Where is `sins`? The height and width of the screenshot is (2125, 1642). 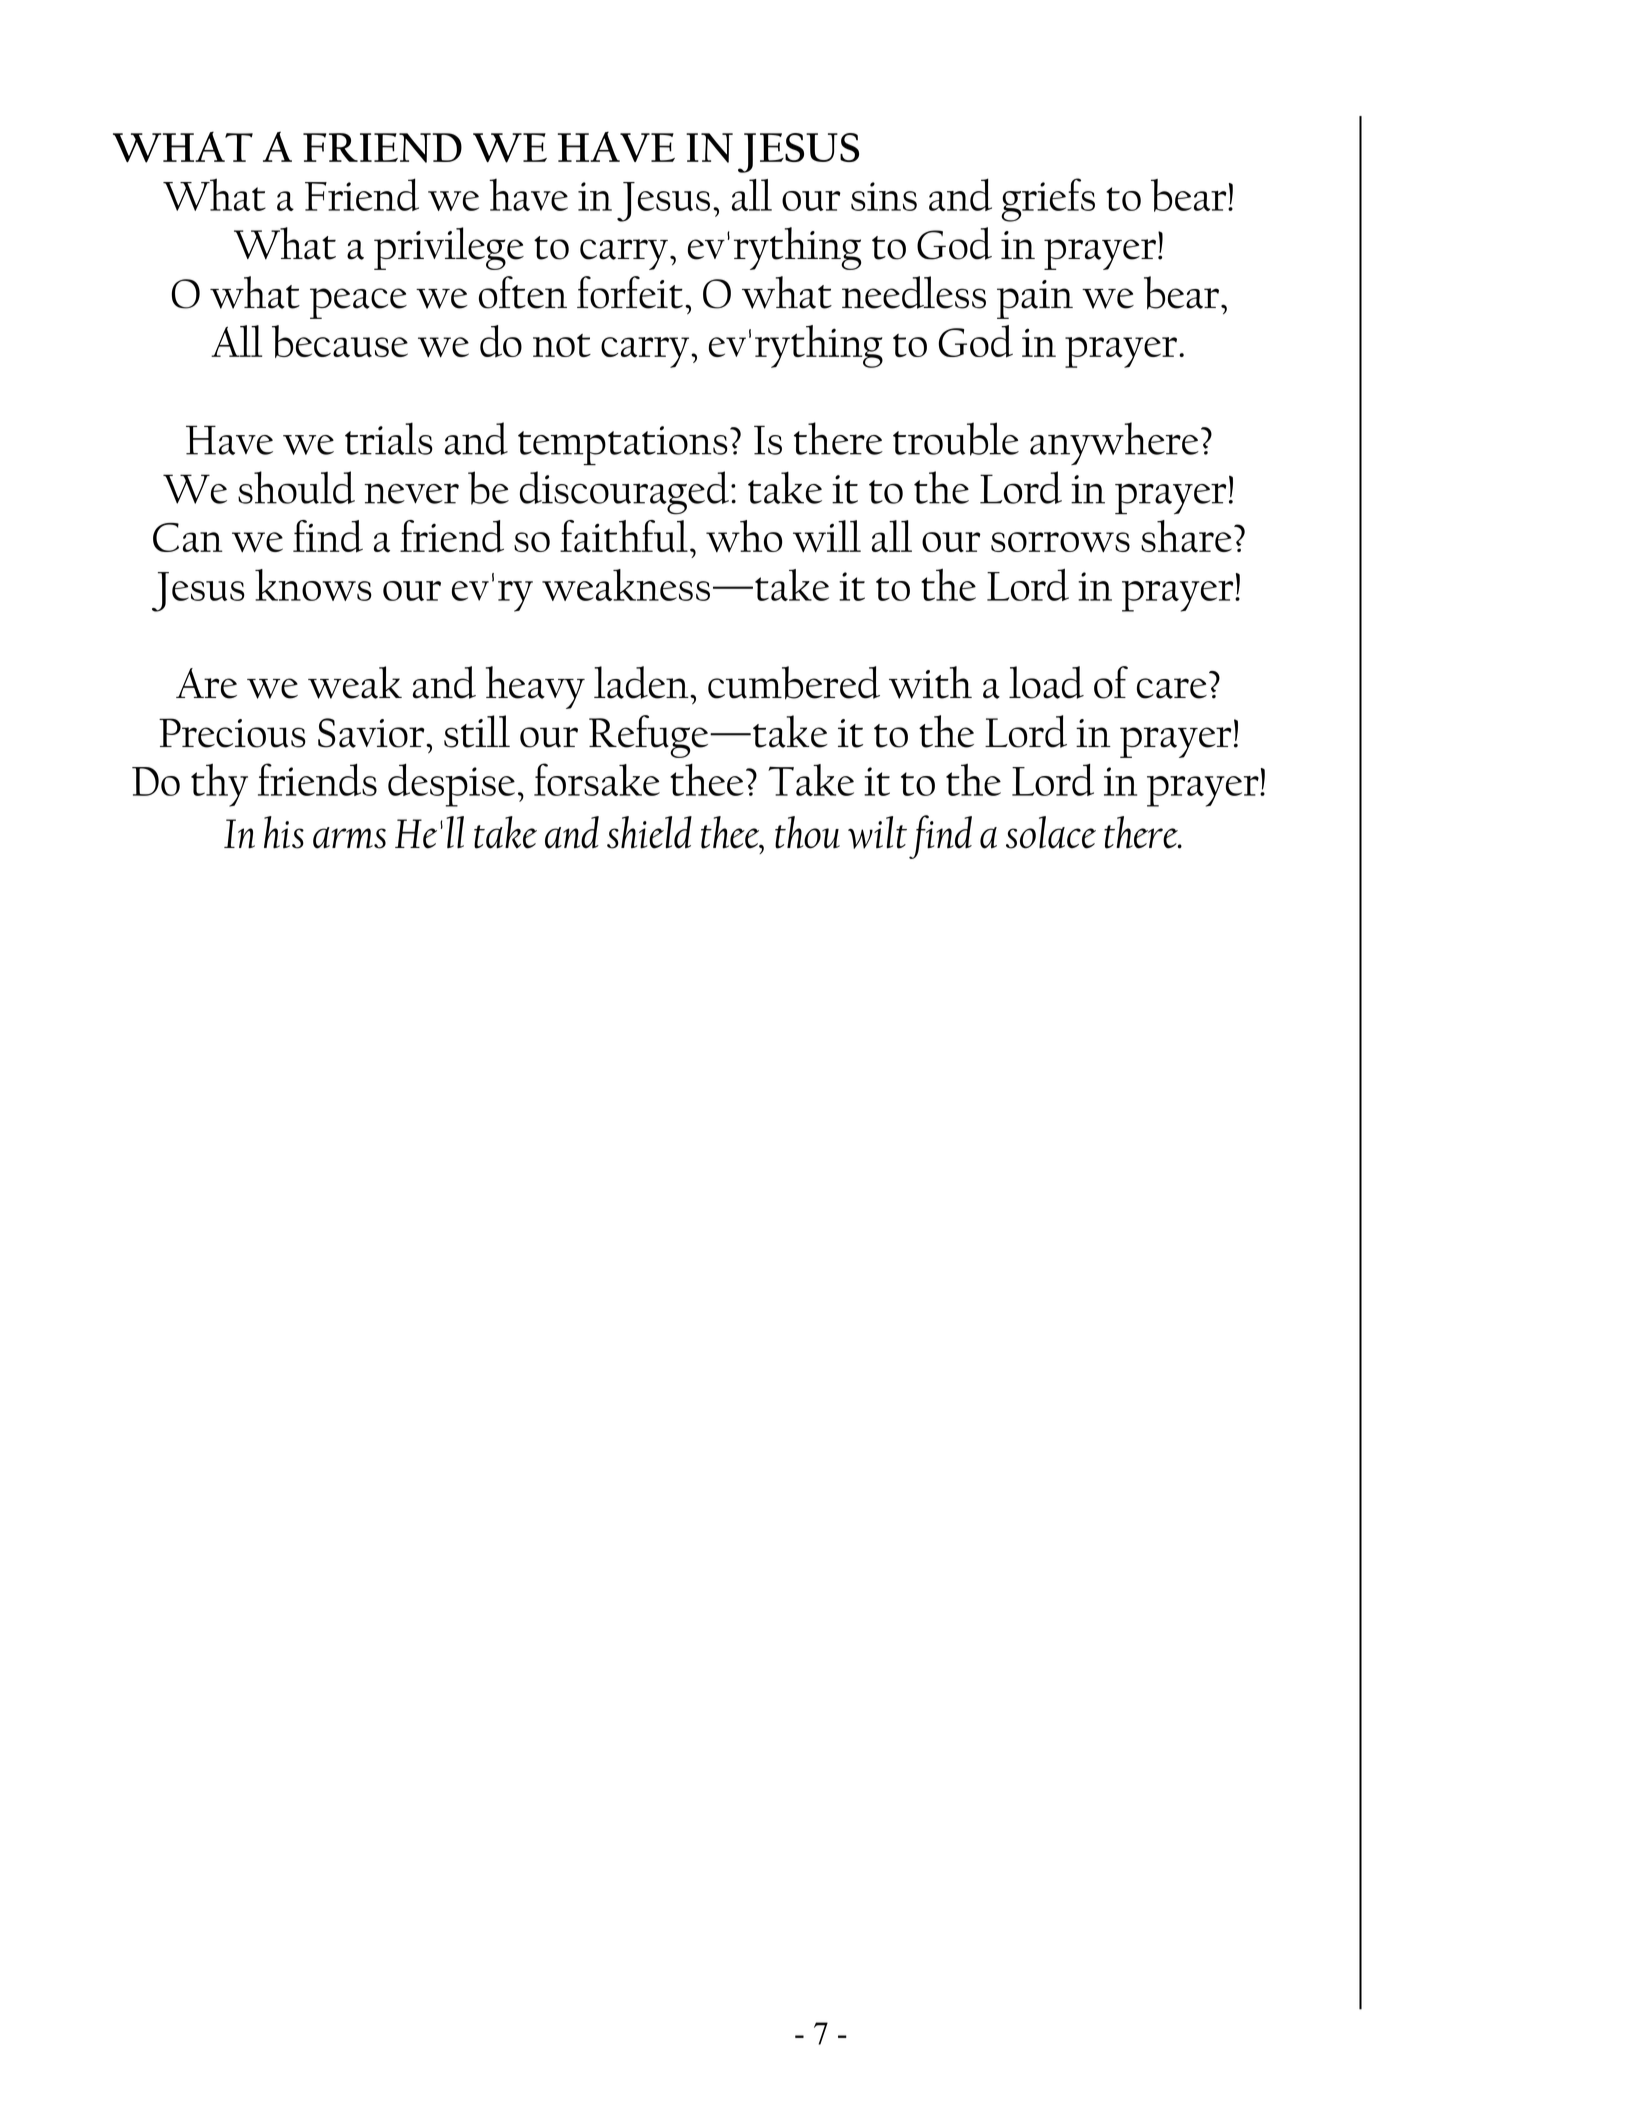 sins is located at coordinates (884, 196).
